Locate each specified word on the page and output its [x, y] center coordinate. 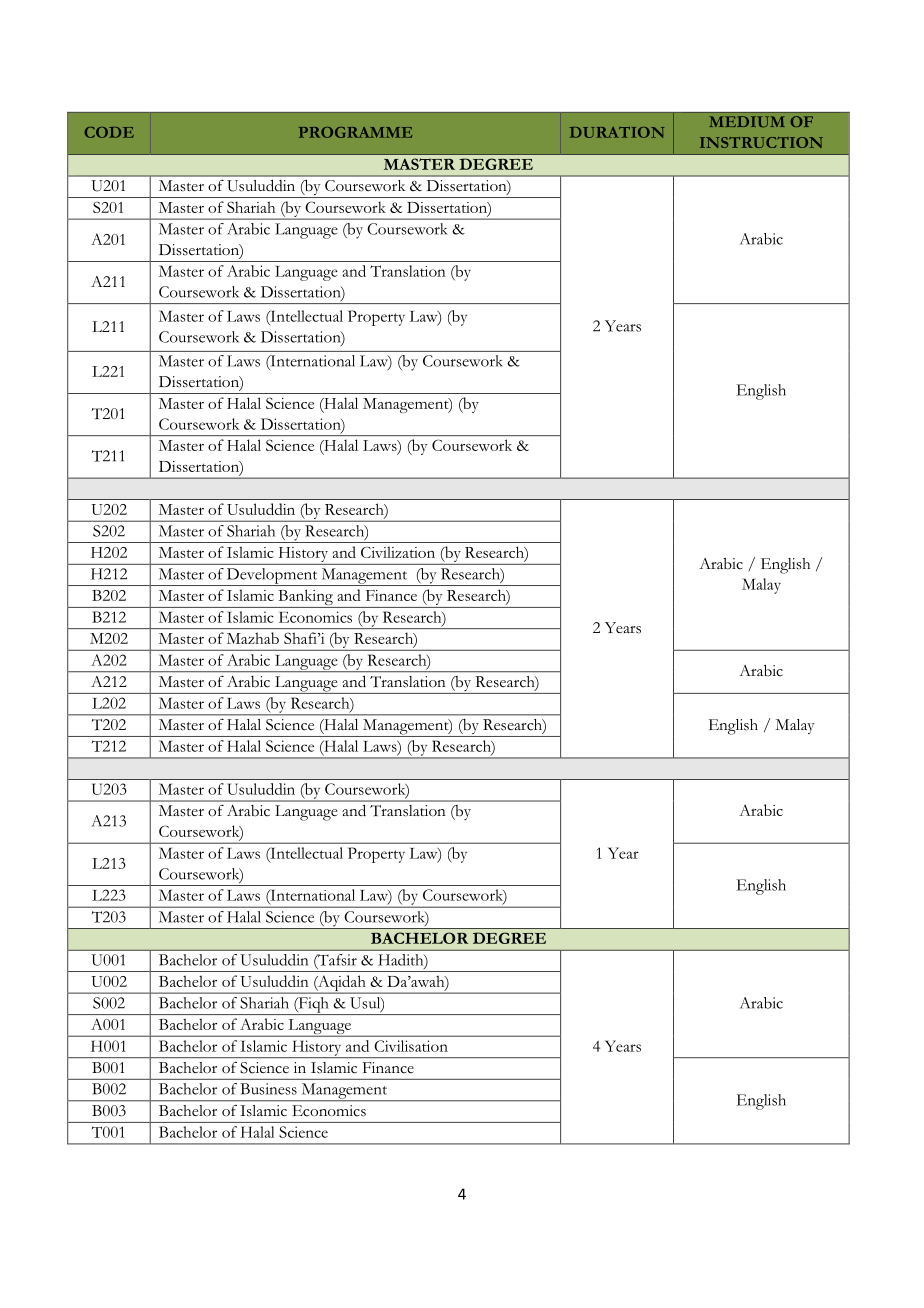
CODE [109, 132]
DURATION [616, 132]
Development [272, 577]
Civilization [398, 552]
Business [268, 1089]
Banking [305, 598]
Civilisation [411, 1046]
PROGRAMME [355, 132]
